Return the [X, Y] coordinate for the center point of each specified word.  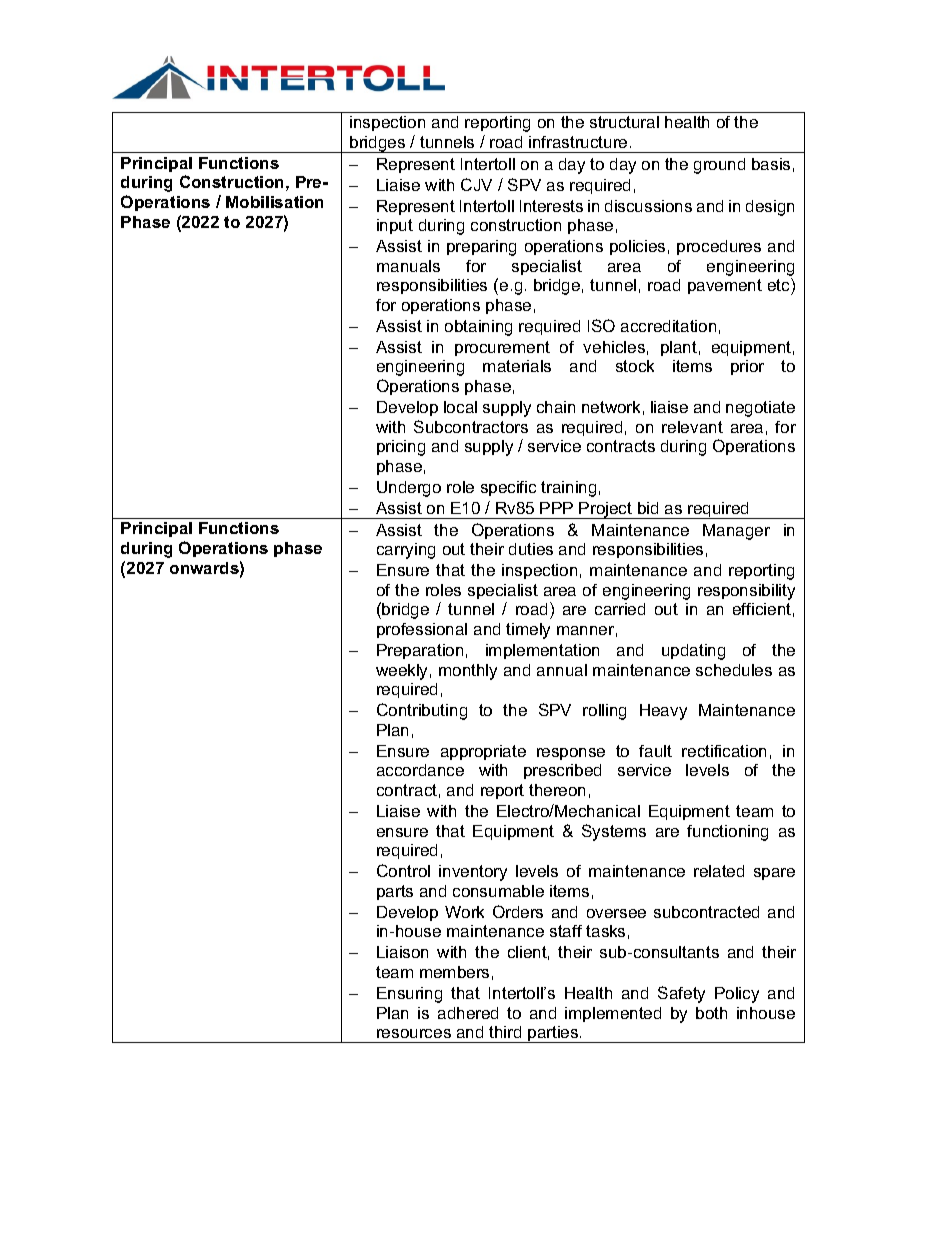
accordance [420, 770]
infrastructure [578, 142]
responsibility [746, 592]
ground [719, 166]
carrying [406, 551]
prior [747, 367]
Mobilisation [274, 202]
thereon [557, 790]
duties [531, 549]
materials [517, 366]
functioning [727, 833]
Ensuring [409, 995]
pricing [401, 448]
